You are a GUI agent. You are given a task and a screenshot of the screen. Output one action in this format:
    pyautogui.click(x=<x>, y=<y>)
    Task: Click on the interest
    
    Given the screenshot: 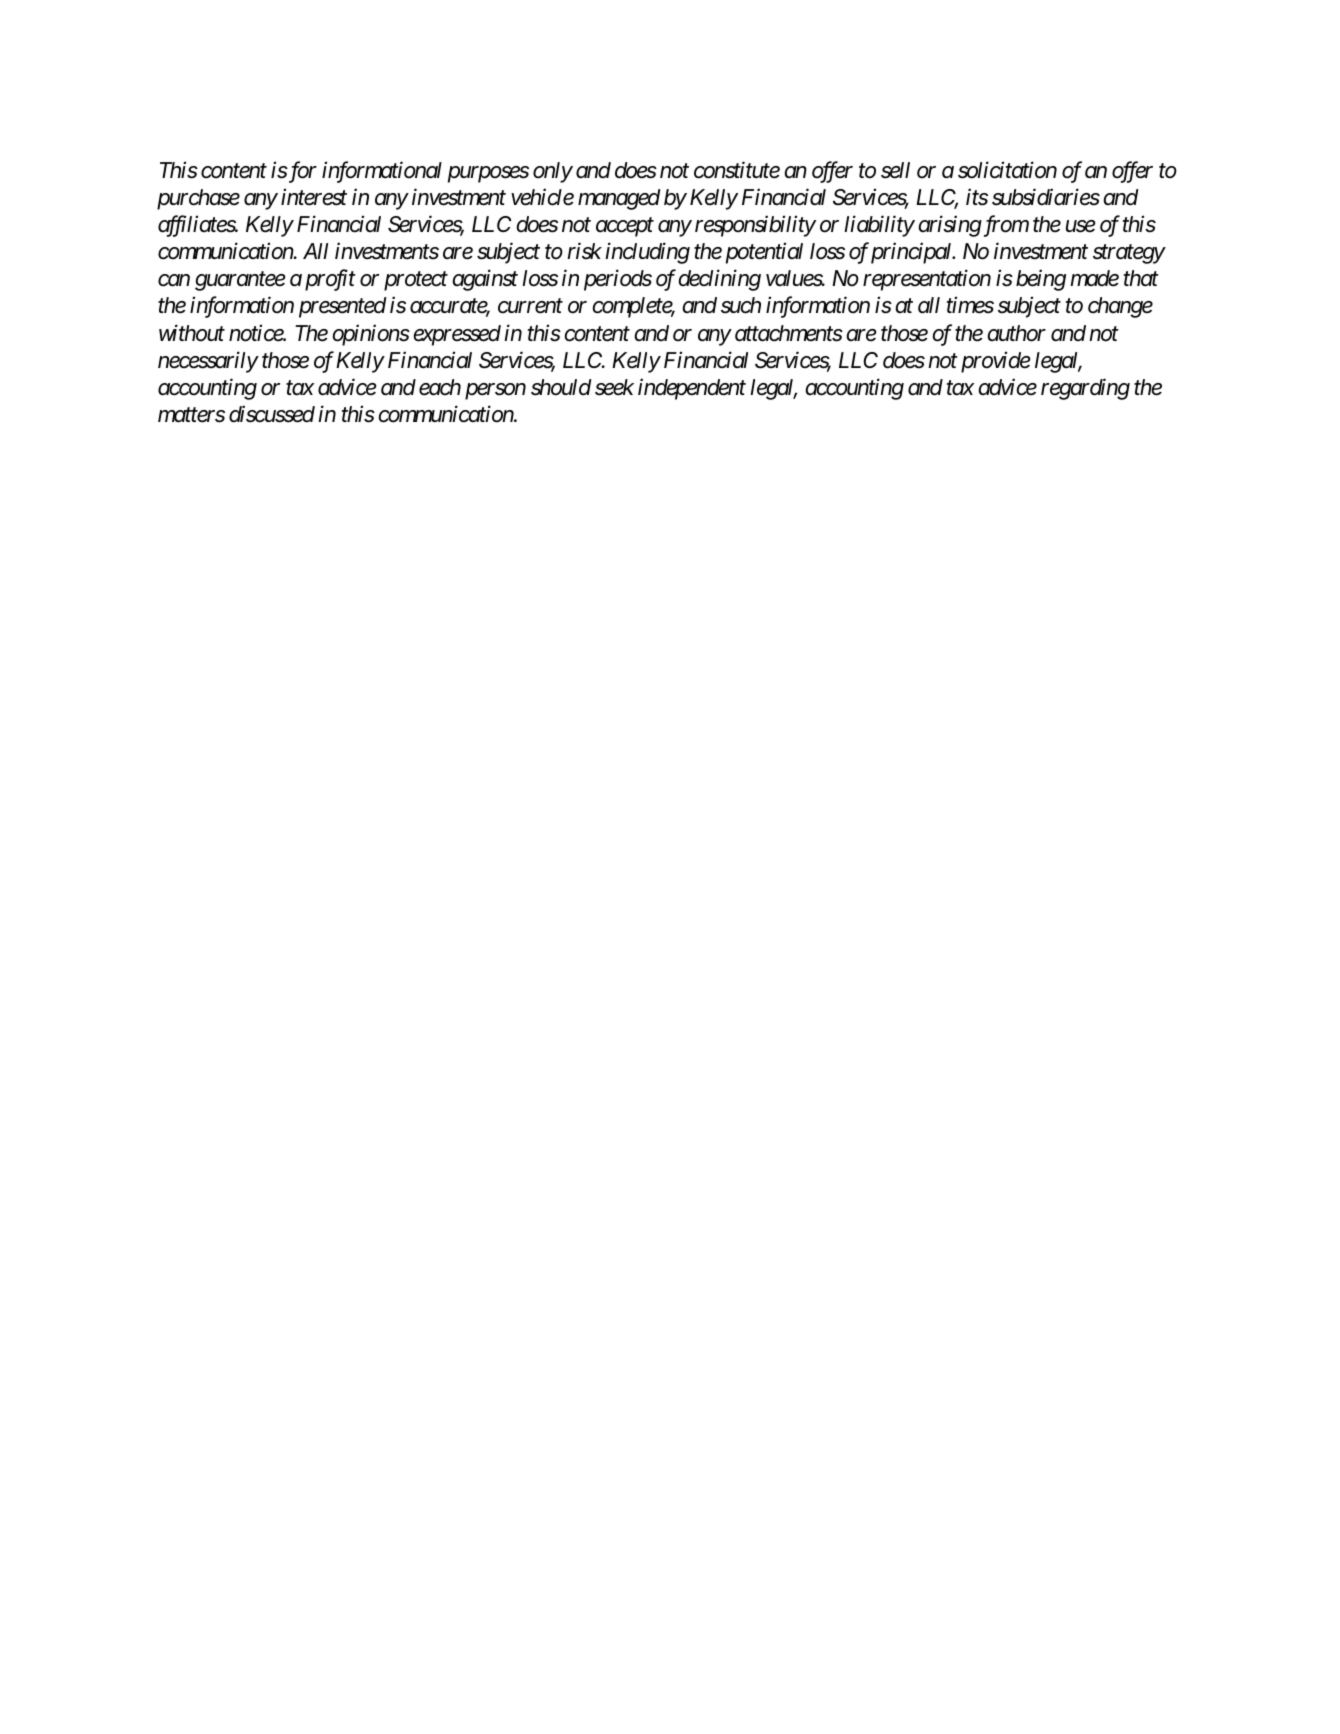 What is the action you would take?
    pyautogui.click(x=314, y=197)
